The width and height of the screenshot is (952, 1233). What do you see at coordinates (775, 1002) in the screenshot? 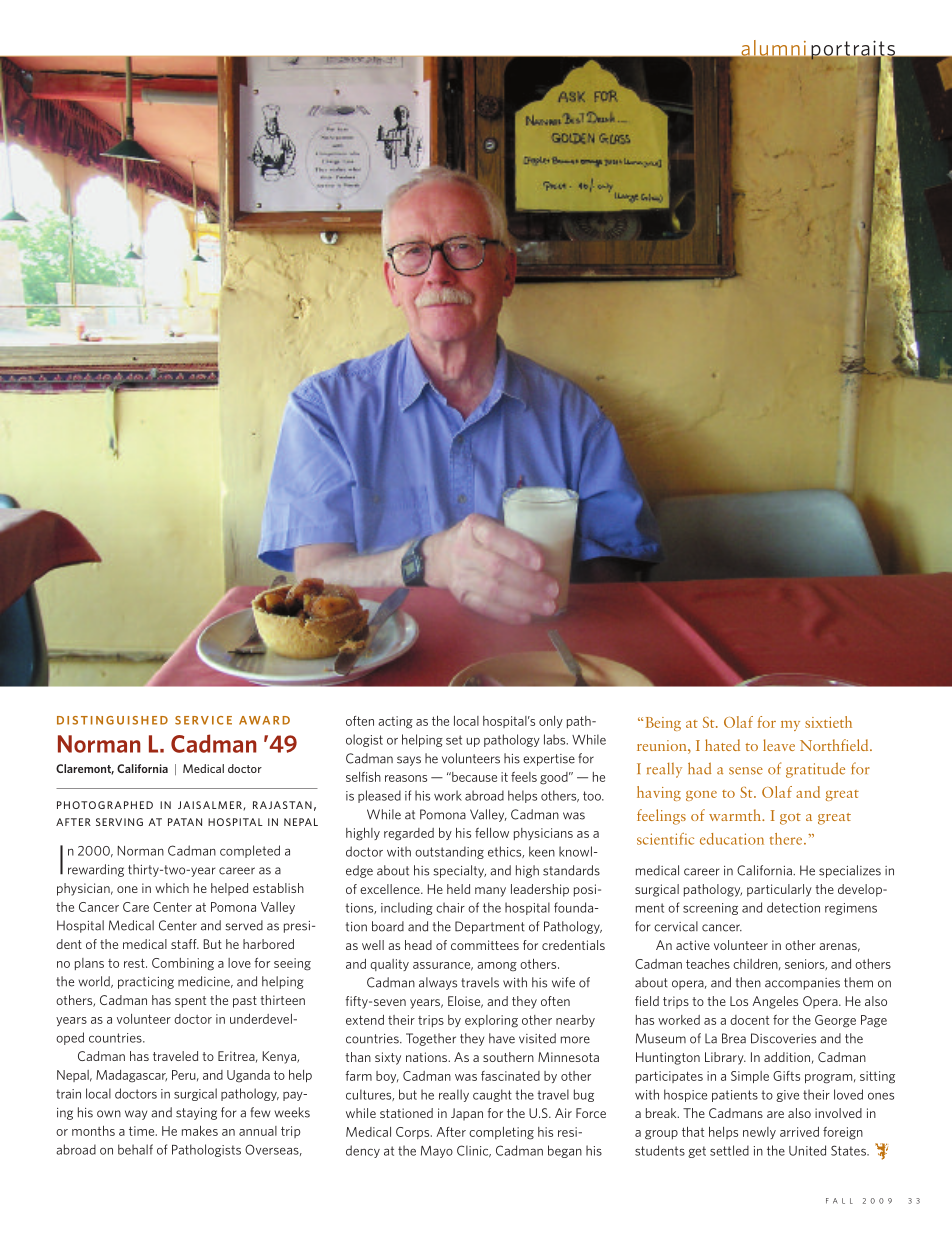
I see `Angeles` at bounding box center [775, 1002].
